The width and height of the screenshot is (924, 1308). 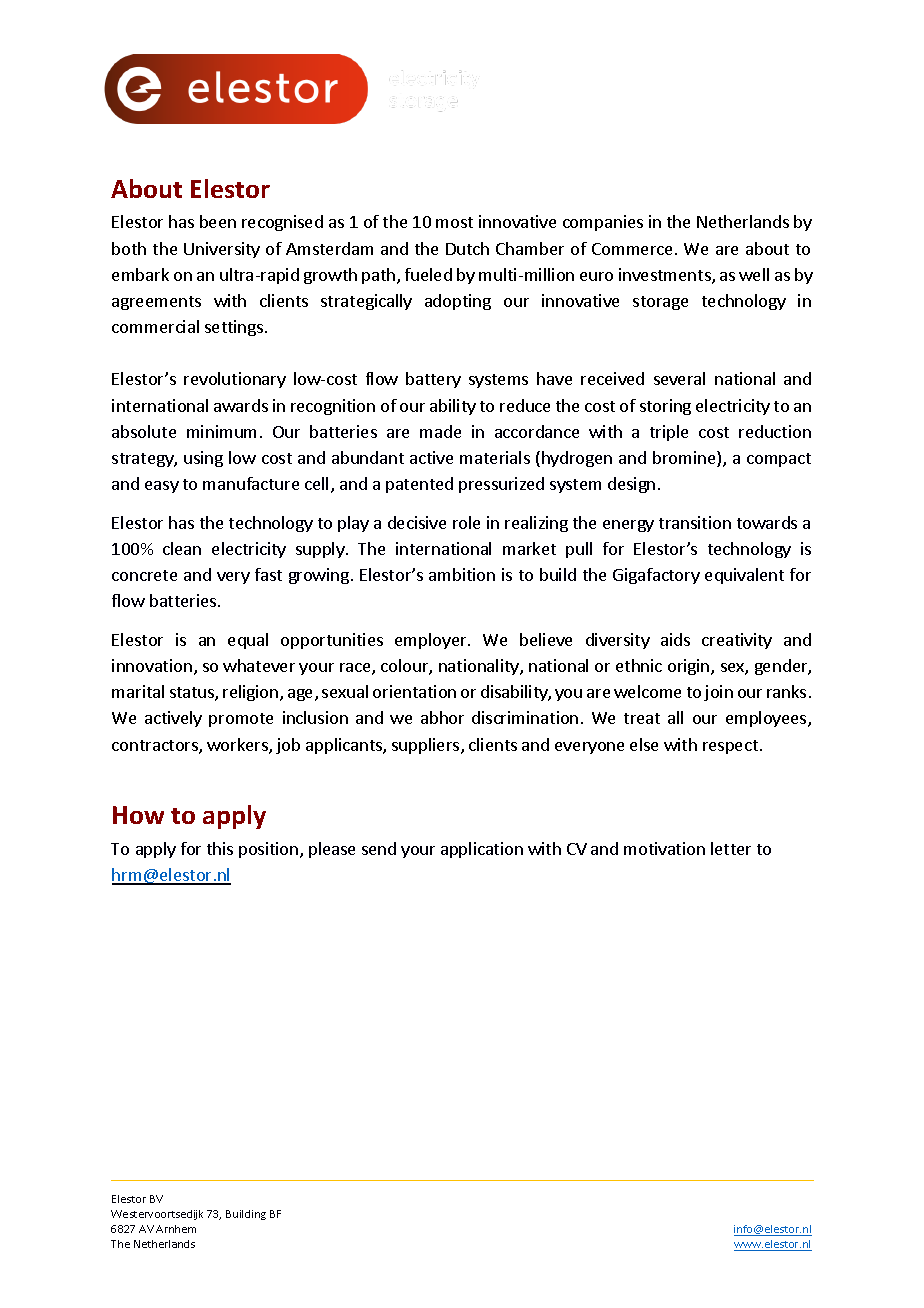 What do you see at coordinates (182, 548) in the screenshot?
I see `clean` at bounding box center [182, 548].
